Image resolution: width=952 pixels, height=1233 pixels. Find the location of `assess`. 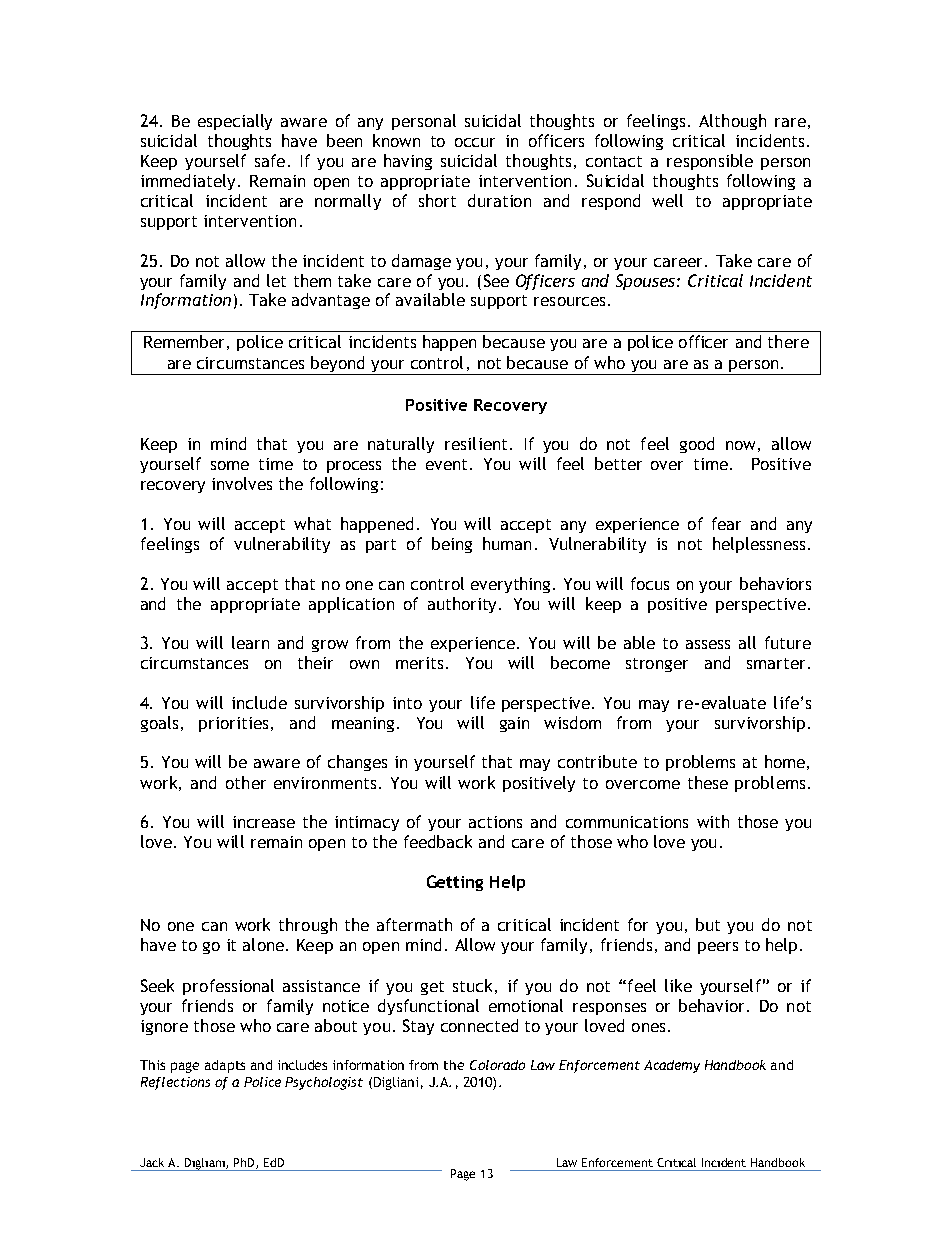

assess is located at coordinates (708, 644).
